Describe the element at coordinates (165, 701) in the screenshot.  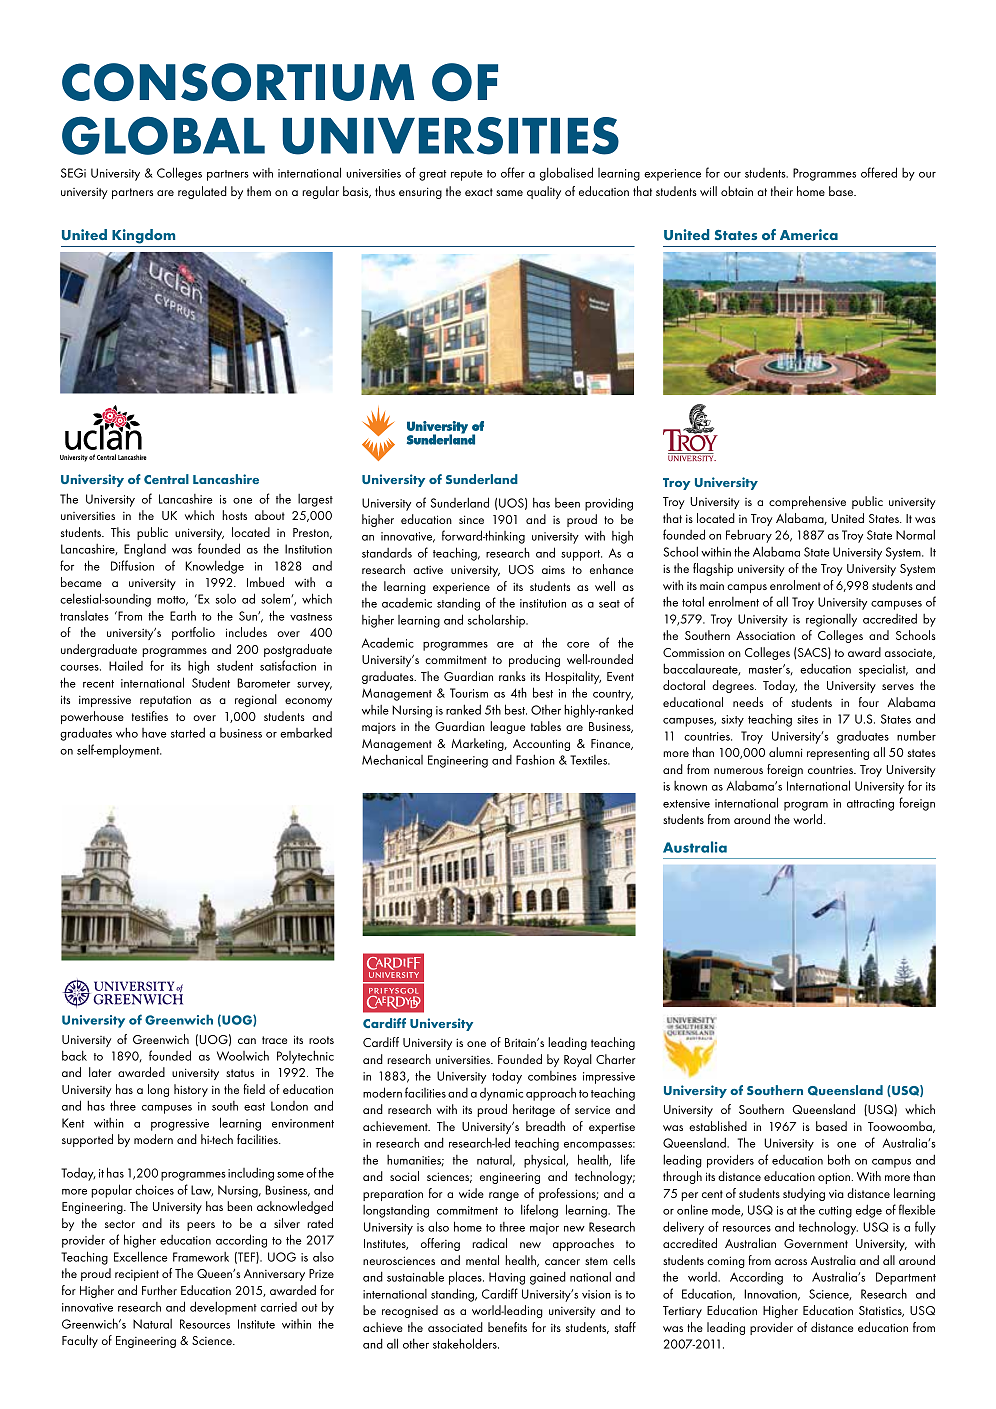
I see `reputation` at that location.
